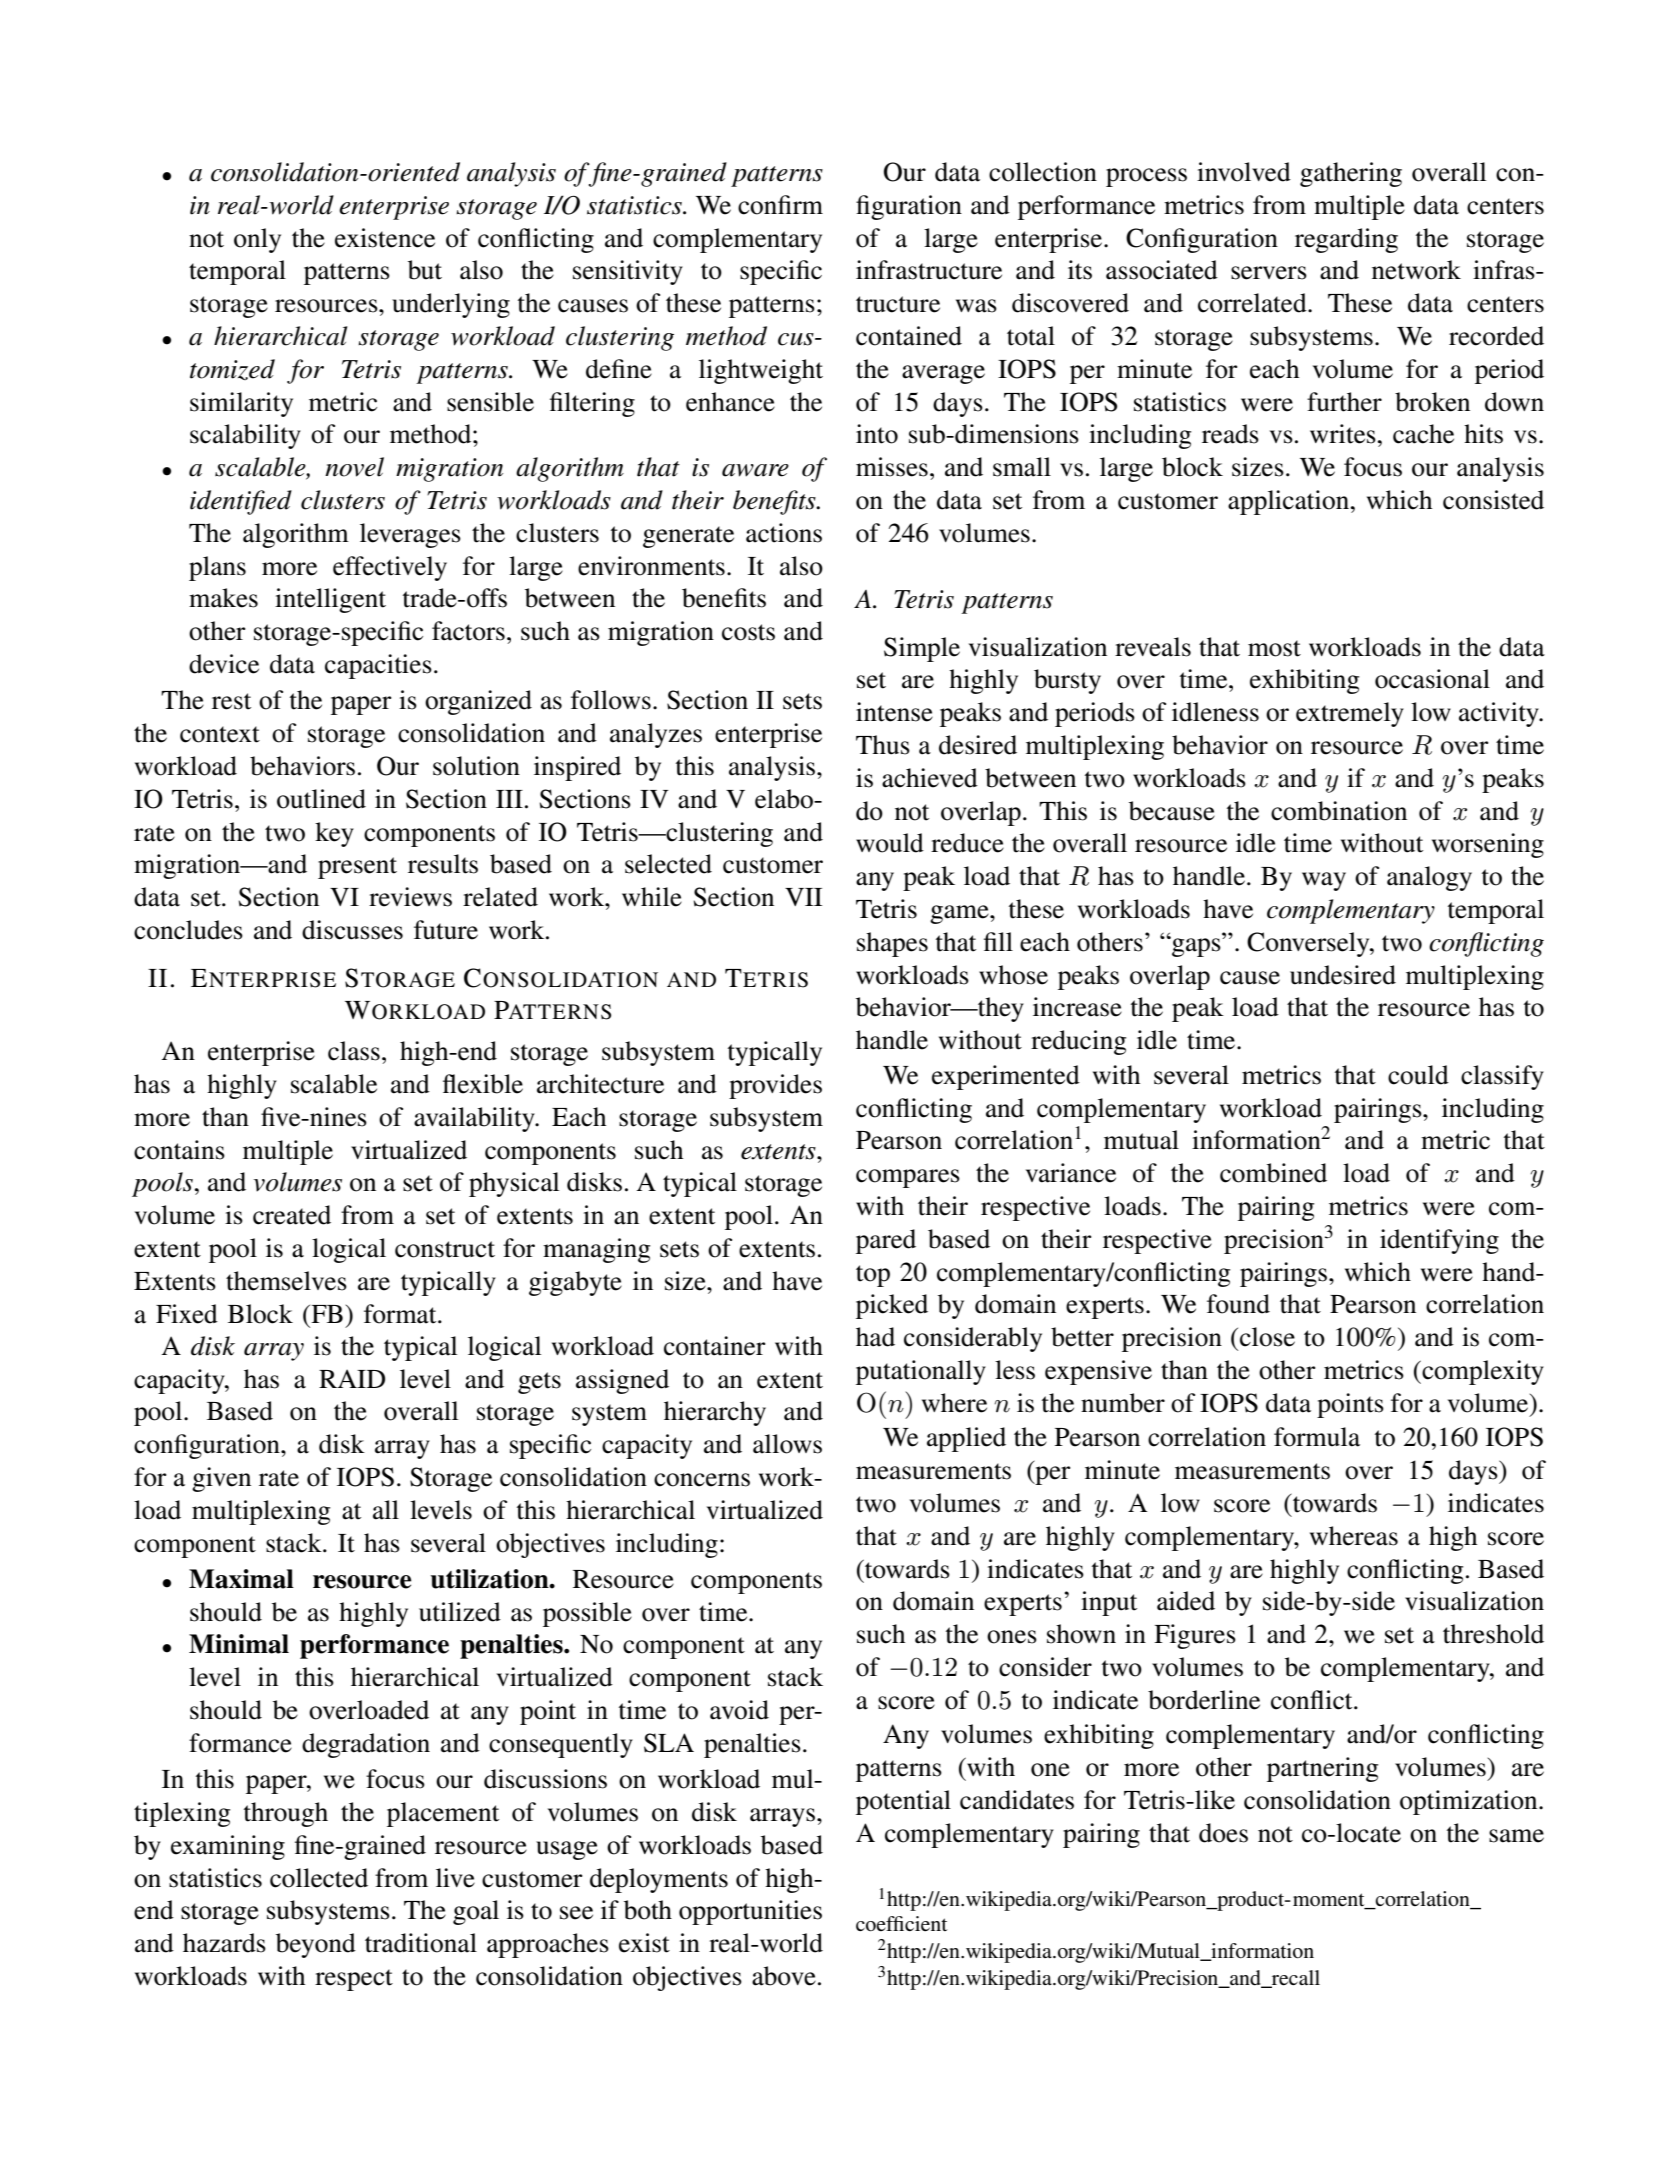 This screenshot has height=2173, width=1679. I want to click on flexible, so click(483, 1084).
